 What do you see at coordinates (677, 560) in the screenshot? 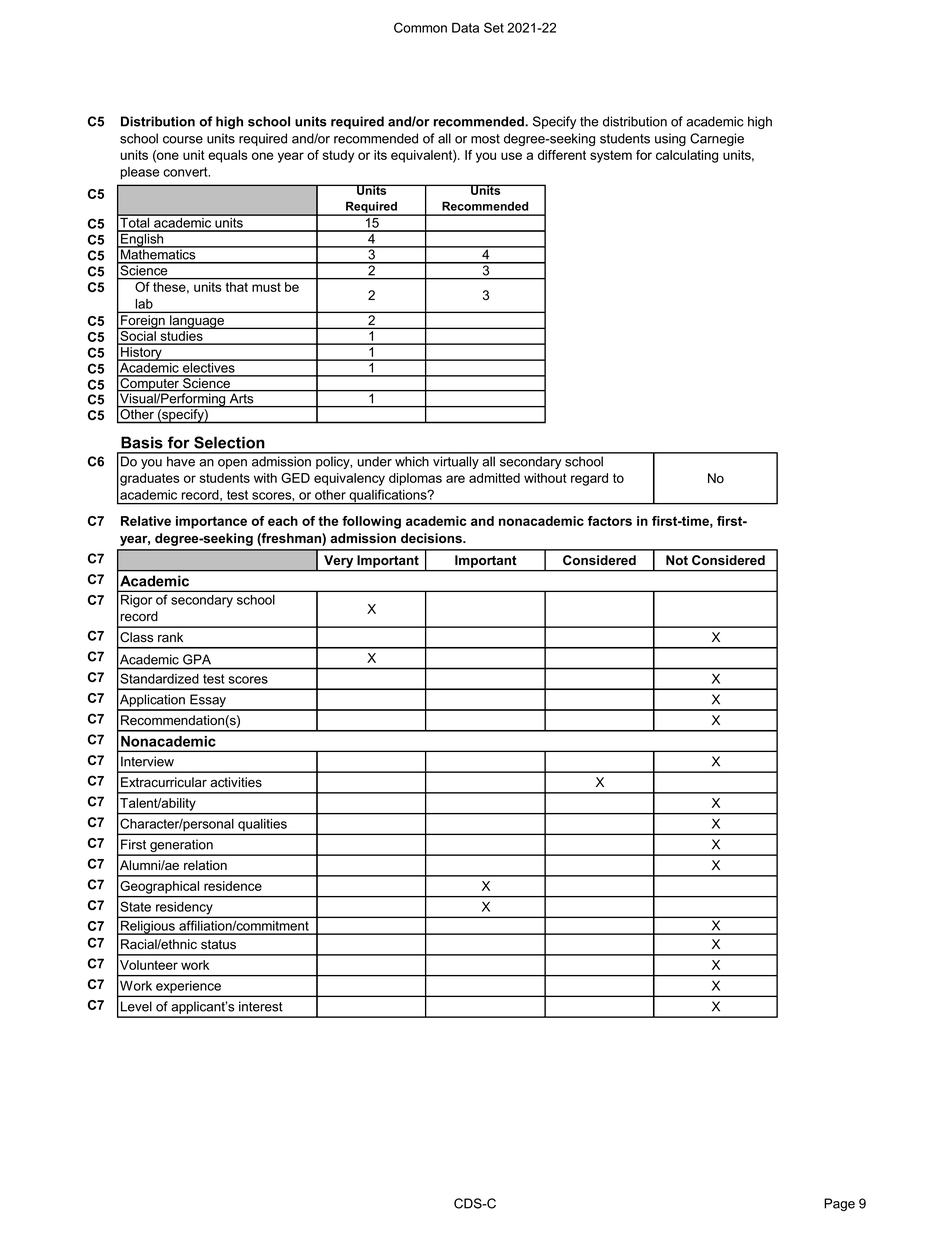
I see `Not` at bounding box center [677, 560].
